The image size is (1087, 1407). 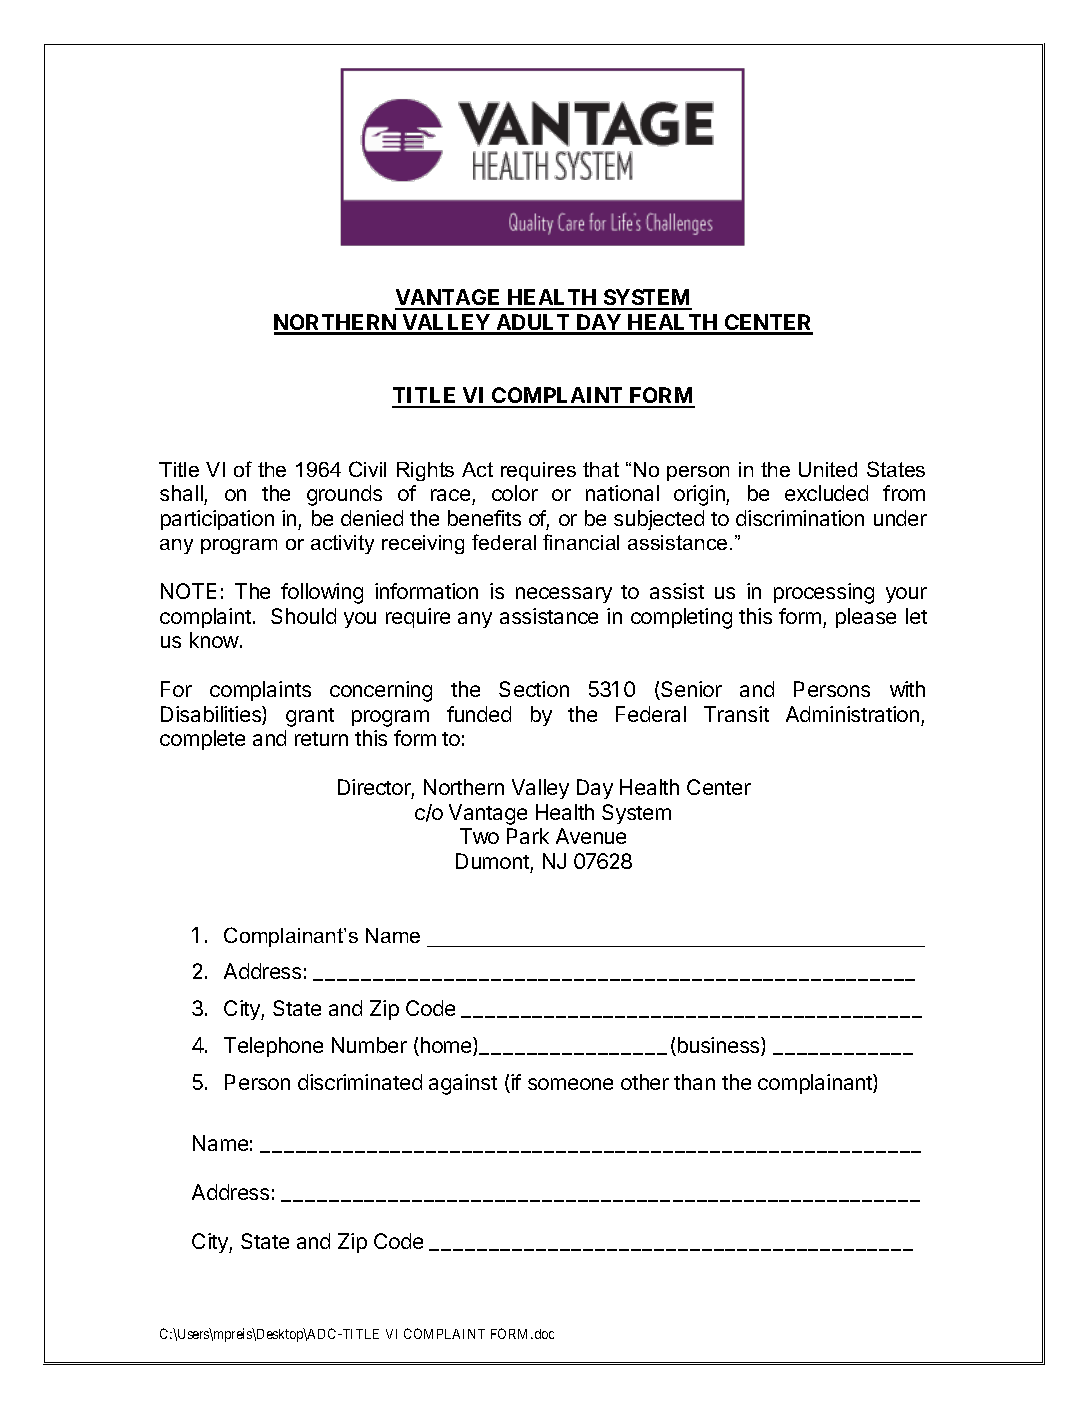 What do you see at coordinates (515, 493) in the screenshot?
I see `color` at bounding box center [515, 493].
